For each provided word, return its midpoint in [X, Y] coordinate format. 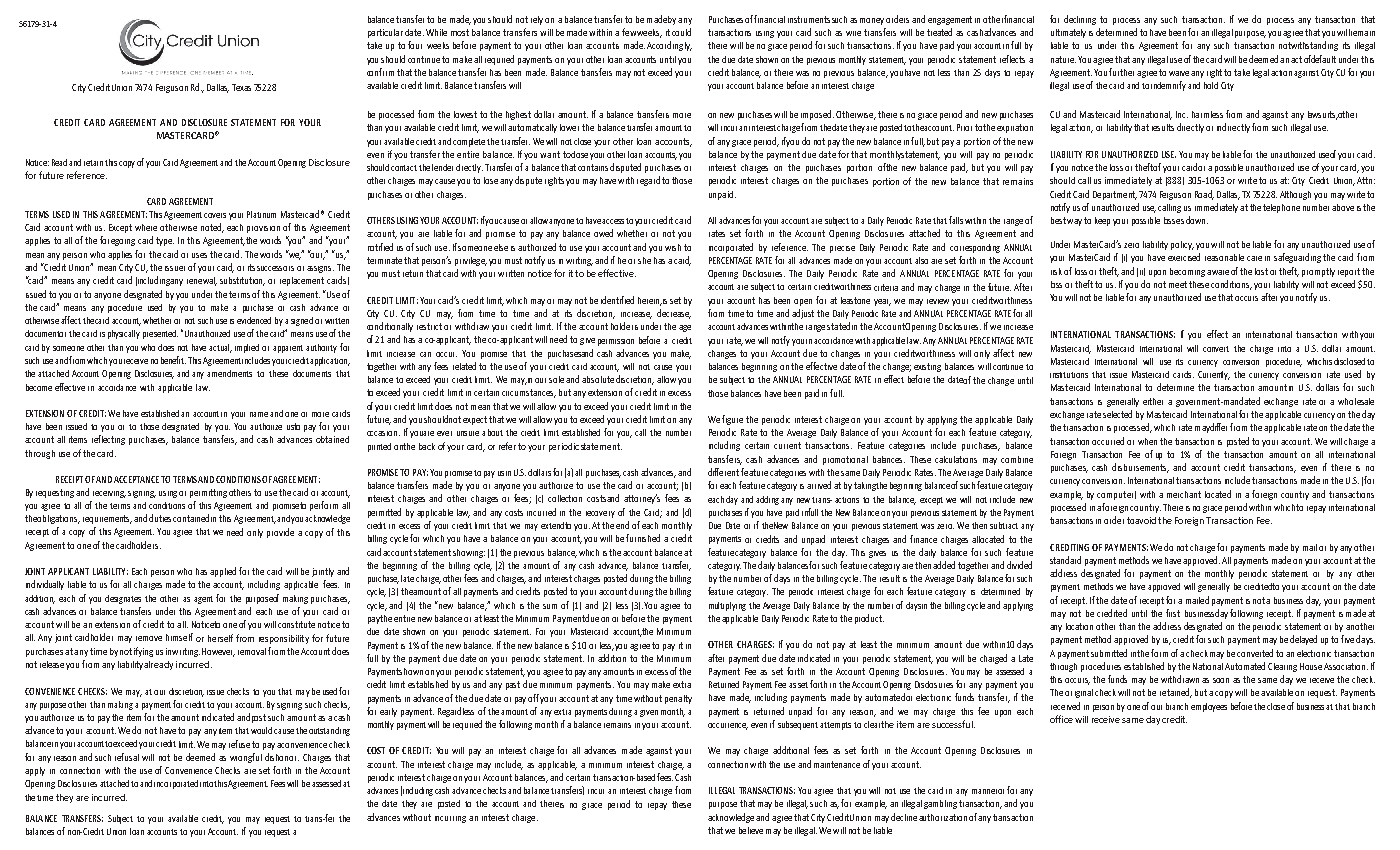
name [259, 414]
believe [751, 830]
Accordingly [669, 46]
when [1147, 441]
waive [1179, 73]
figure [732, 420]
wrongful [246, 758]
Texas [241, 87]
